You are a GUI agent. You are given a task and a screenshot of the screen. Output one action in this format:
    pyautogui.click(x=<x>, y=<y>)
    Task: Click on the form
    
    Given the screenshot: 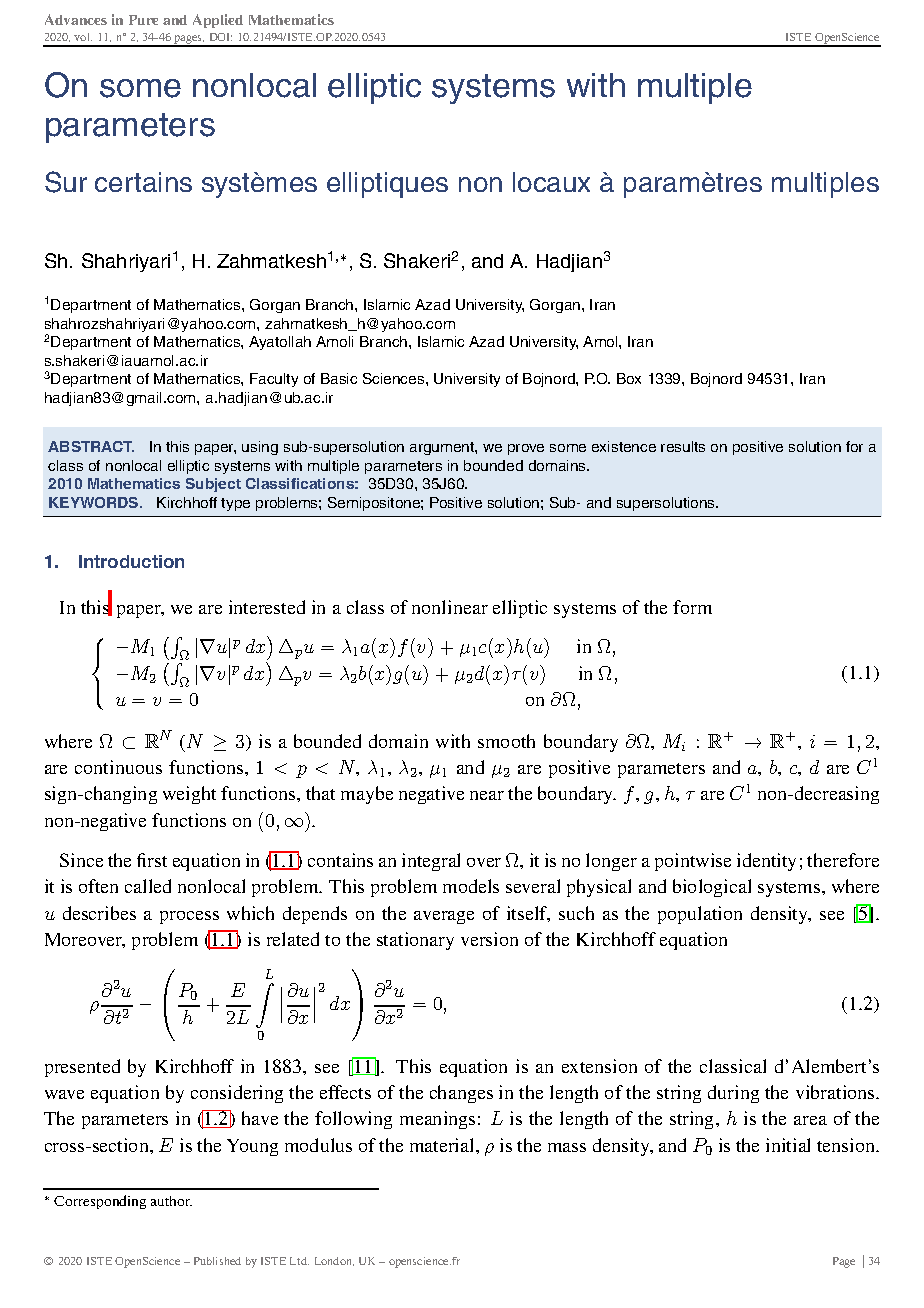 What is the action you would take?
    pyautogui.click(x=692, y=607)
